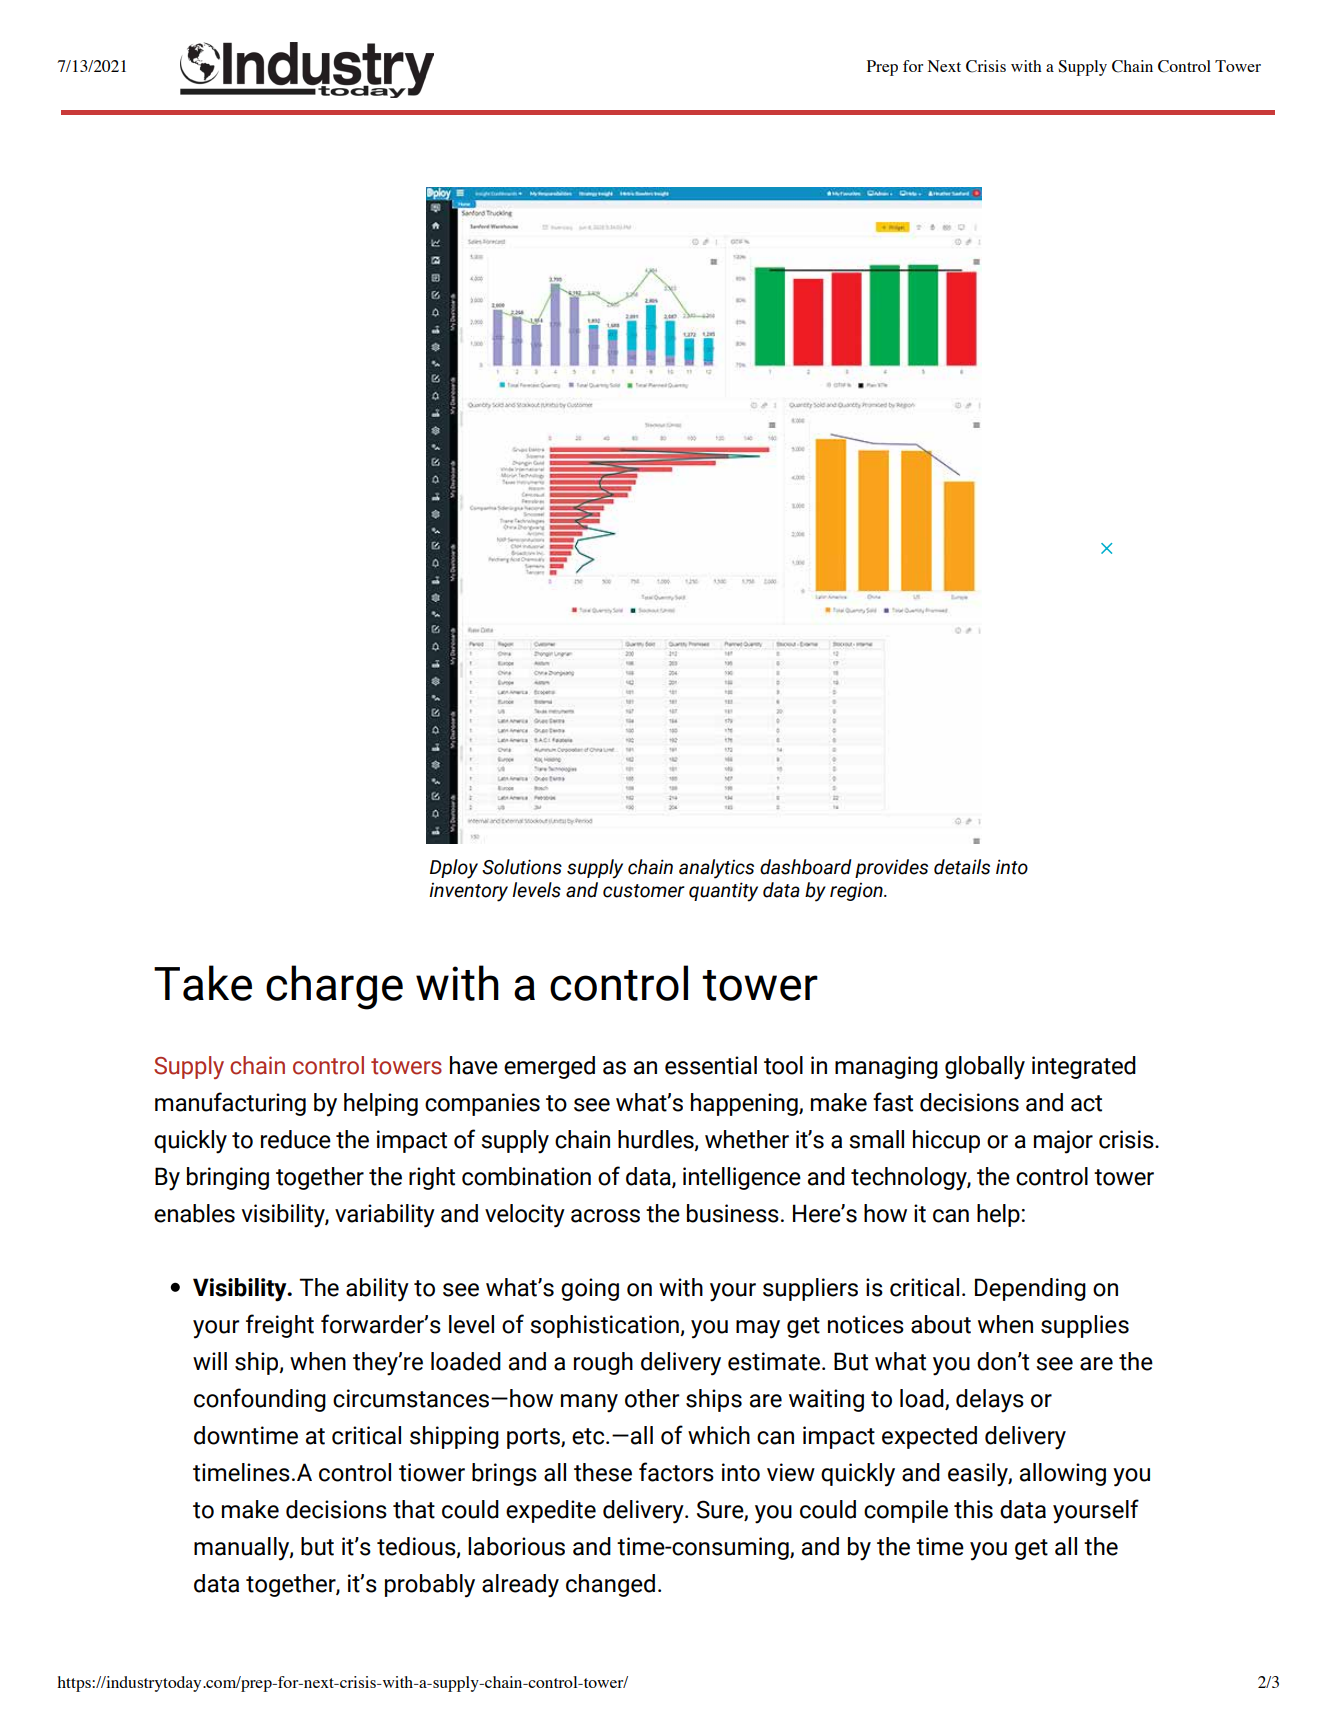  Describe the element at coordinates (711, 1065) in the screenshot. I see `essential` at that location.
